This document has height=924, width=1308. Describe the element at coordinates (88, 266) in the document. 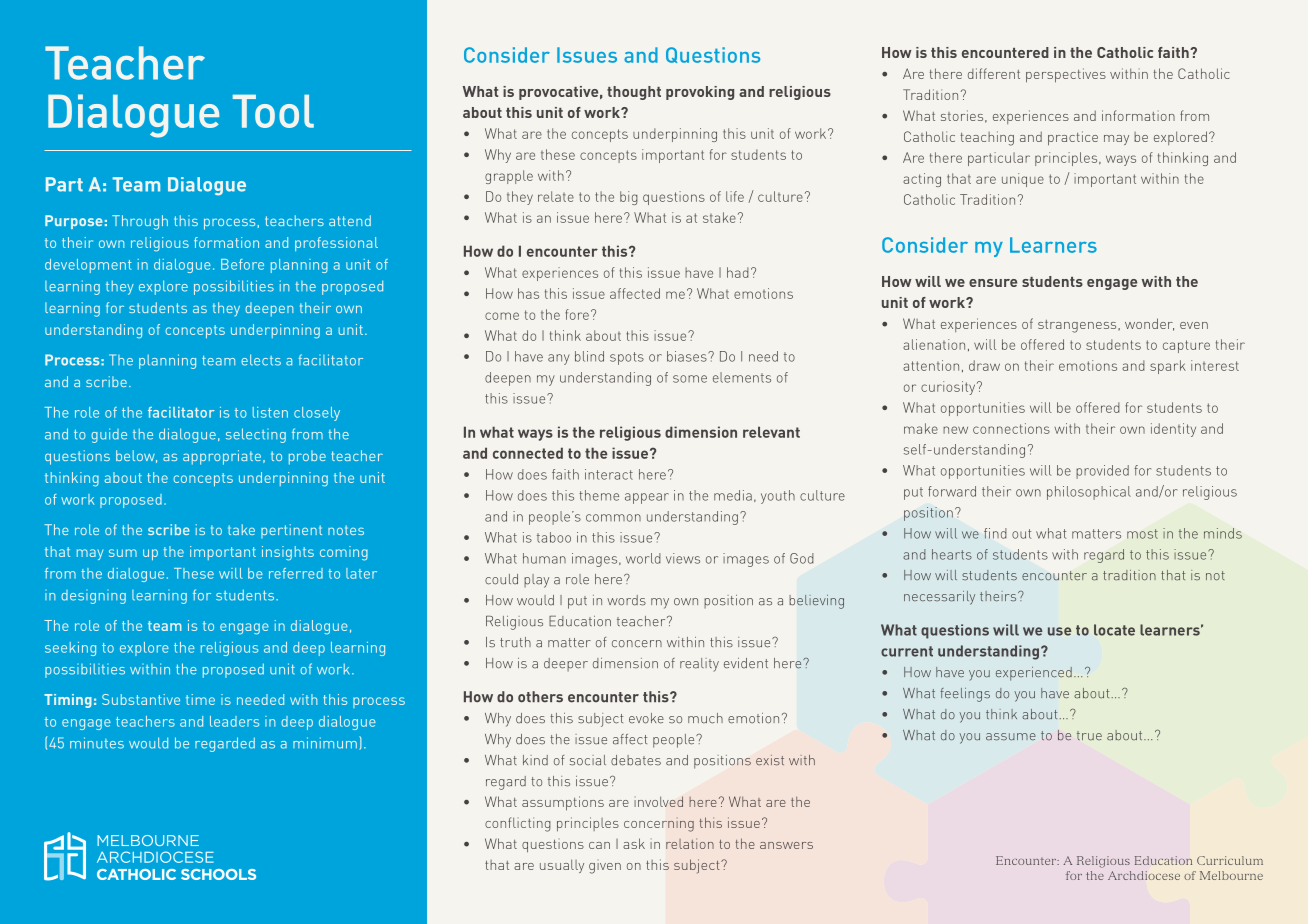

I see `development` at that location.
